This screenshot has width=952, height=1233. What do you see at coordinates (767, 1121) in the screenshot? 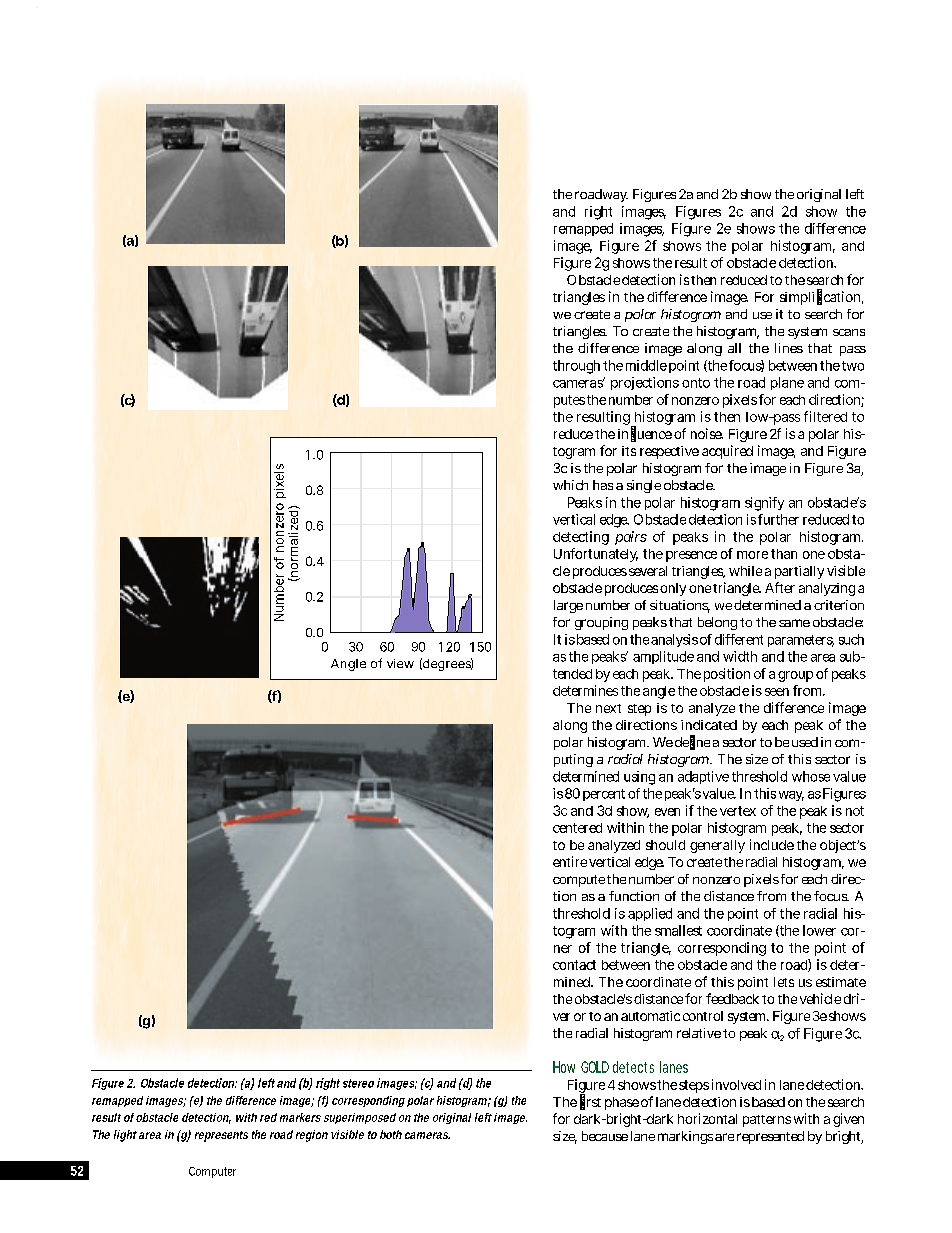
I see `patterns` at bounding box center [767, 1121].
